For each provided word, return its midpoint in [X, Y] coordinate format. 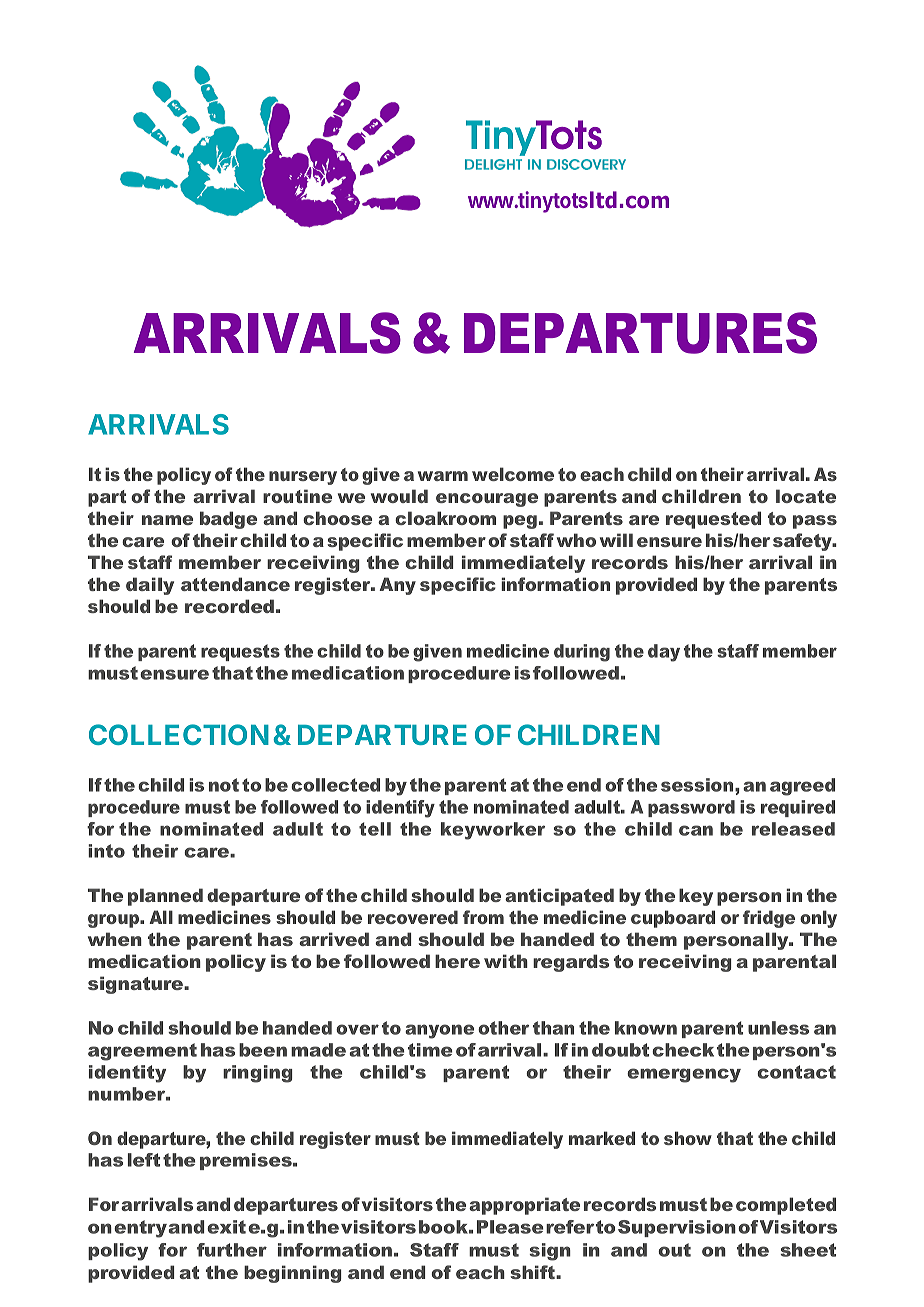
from [483, 917]
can [696, 830]
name [167, 520]
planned [165, 897]
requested [713, 520]
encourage [487, 500]
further [232, 1250]
